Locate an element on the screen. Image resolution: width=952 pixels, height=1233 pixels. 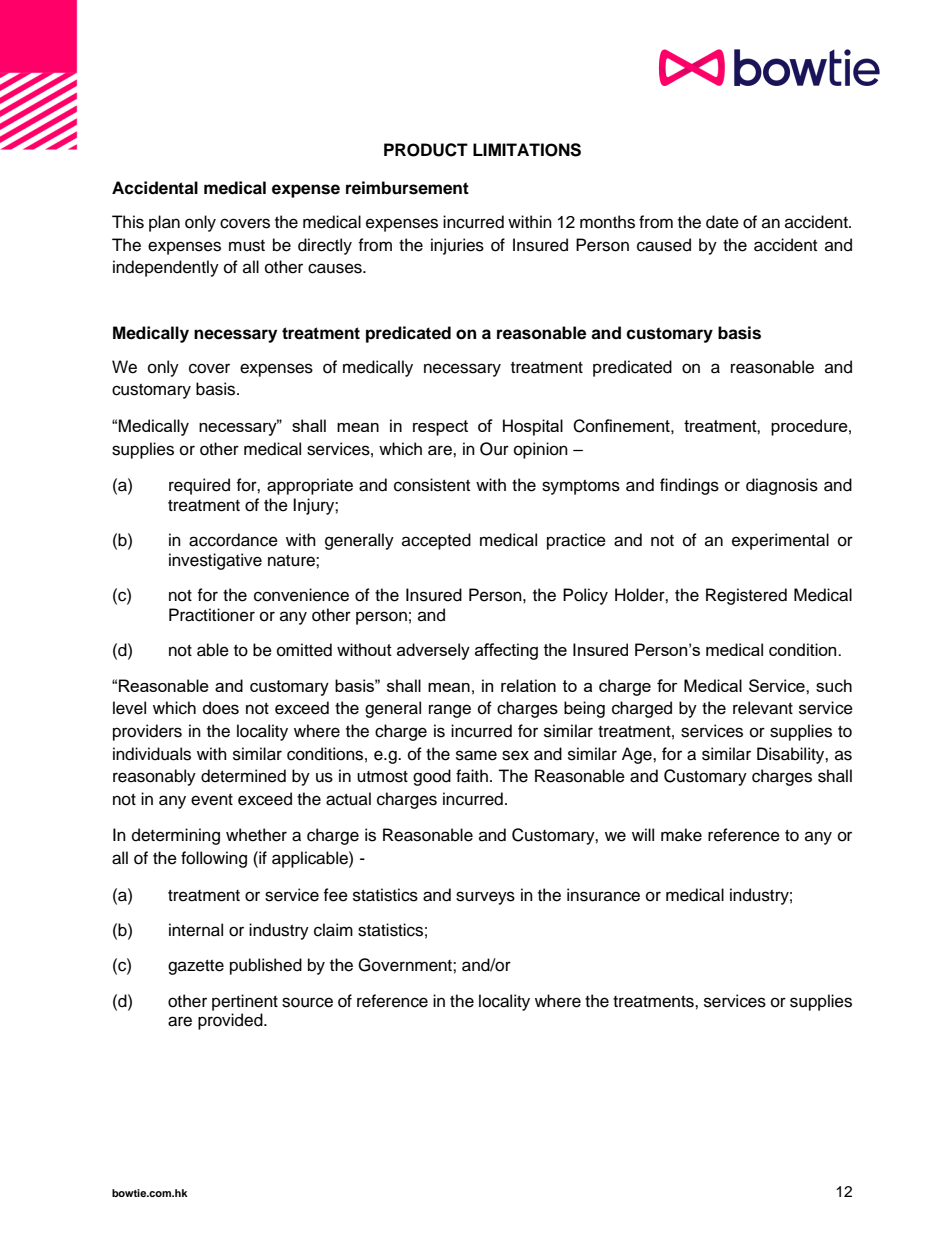
respect is located at coordinates (440, 428).
